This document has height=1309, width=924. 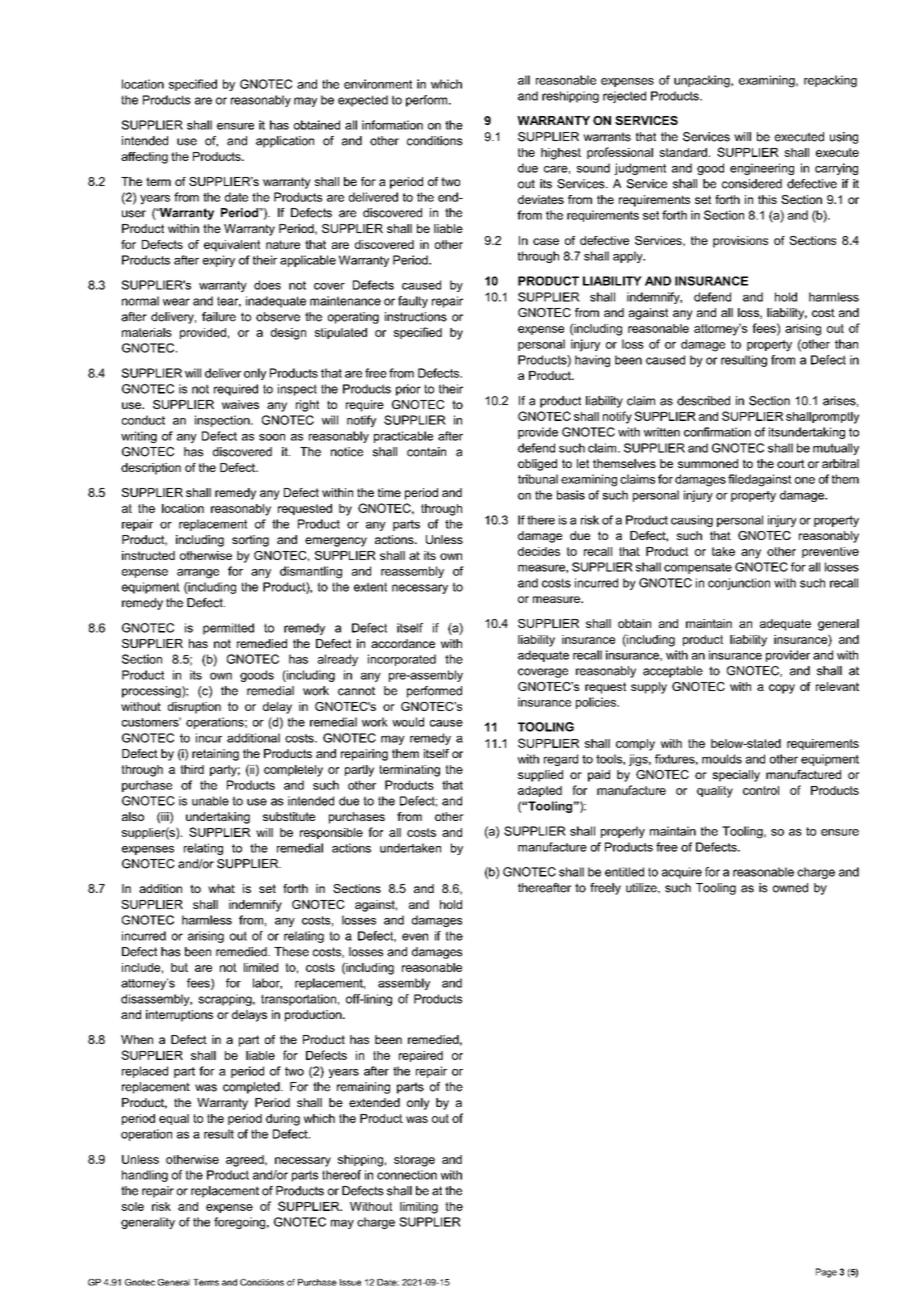 I want to click on application, so click(x=285, y=142).
